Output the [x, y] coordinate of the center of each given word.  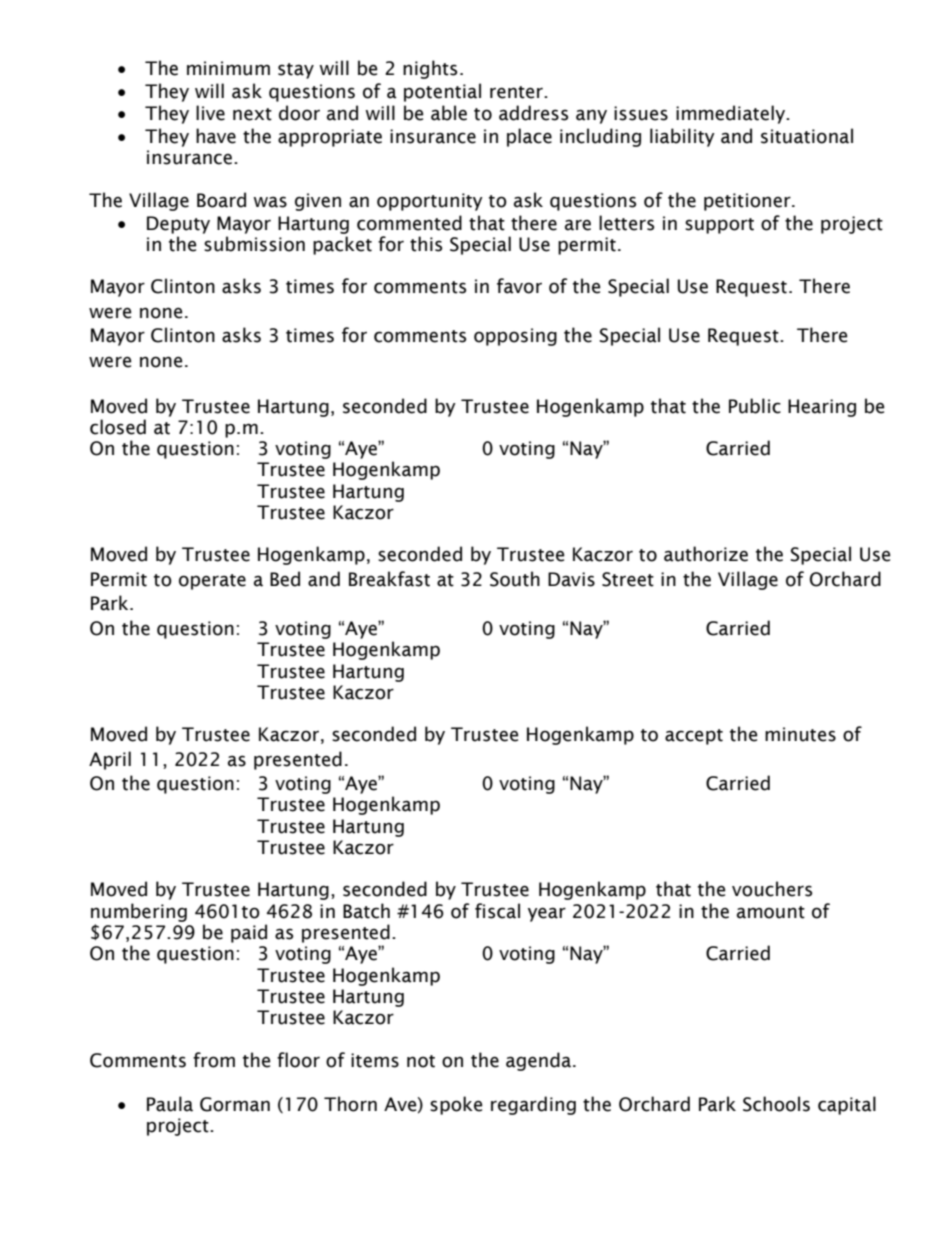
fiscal [497, 911]
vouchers [772, 889]
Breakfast [389, 579]
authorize [706, 554]
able [449, 113]
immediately [732, 114]
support [719, 226]
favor [519, 286]
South [515, 579]
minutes [800, 734]
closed [118, 427]
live [210, 113]
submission [254, 244]
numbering [139, 912]
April [110, 760]
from [214, 1060]
